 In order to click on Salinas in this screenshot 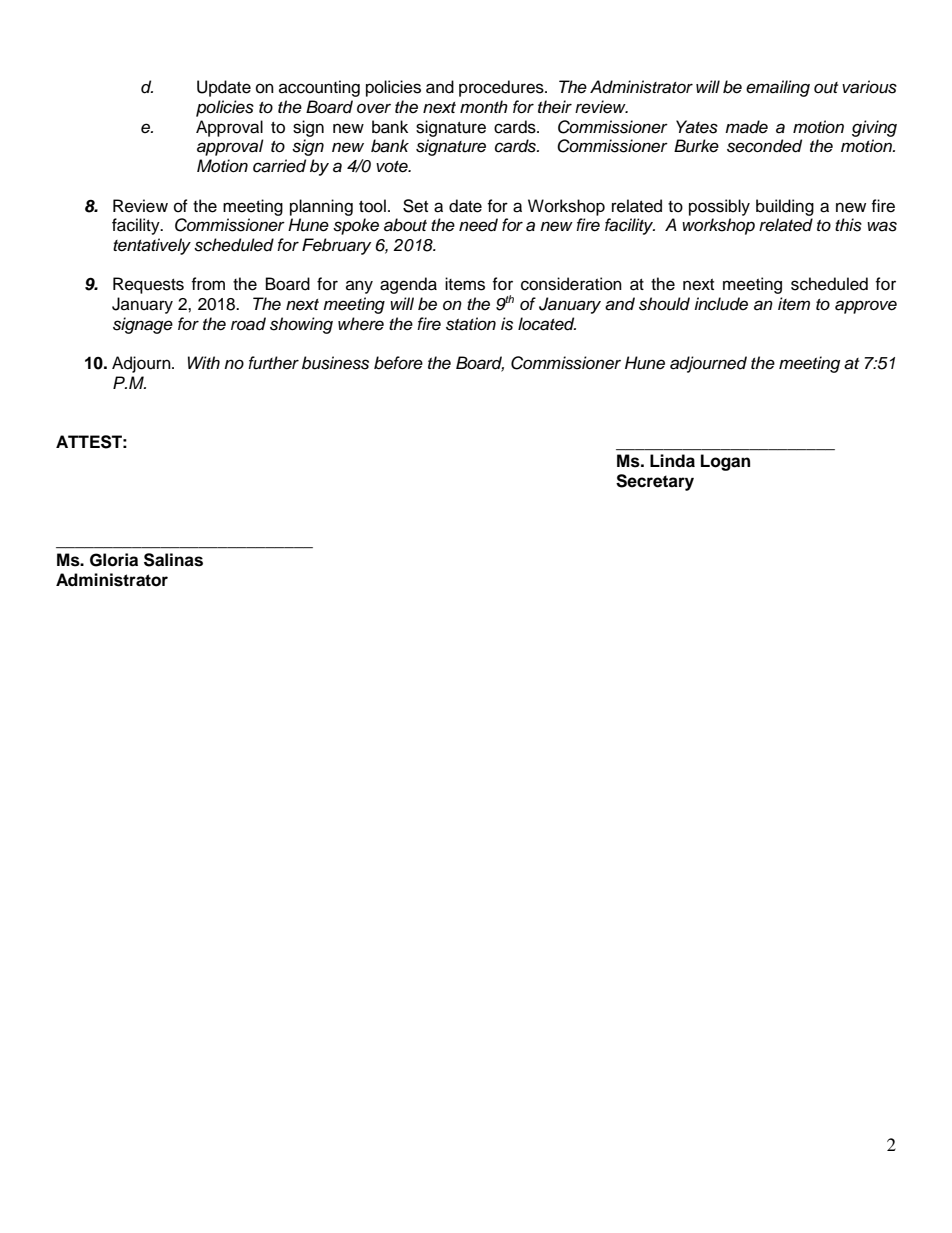, I will do `click(173, 560)`.
